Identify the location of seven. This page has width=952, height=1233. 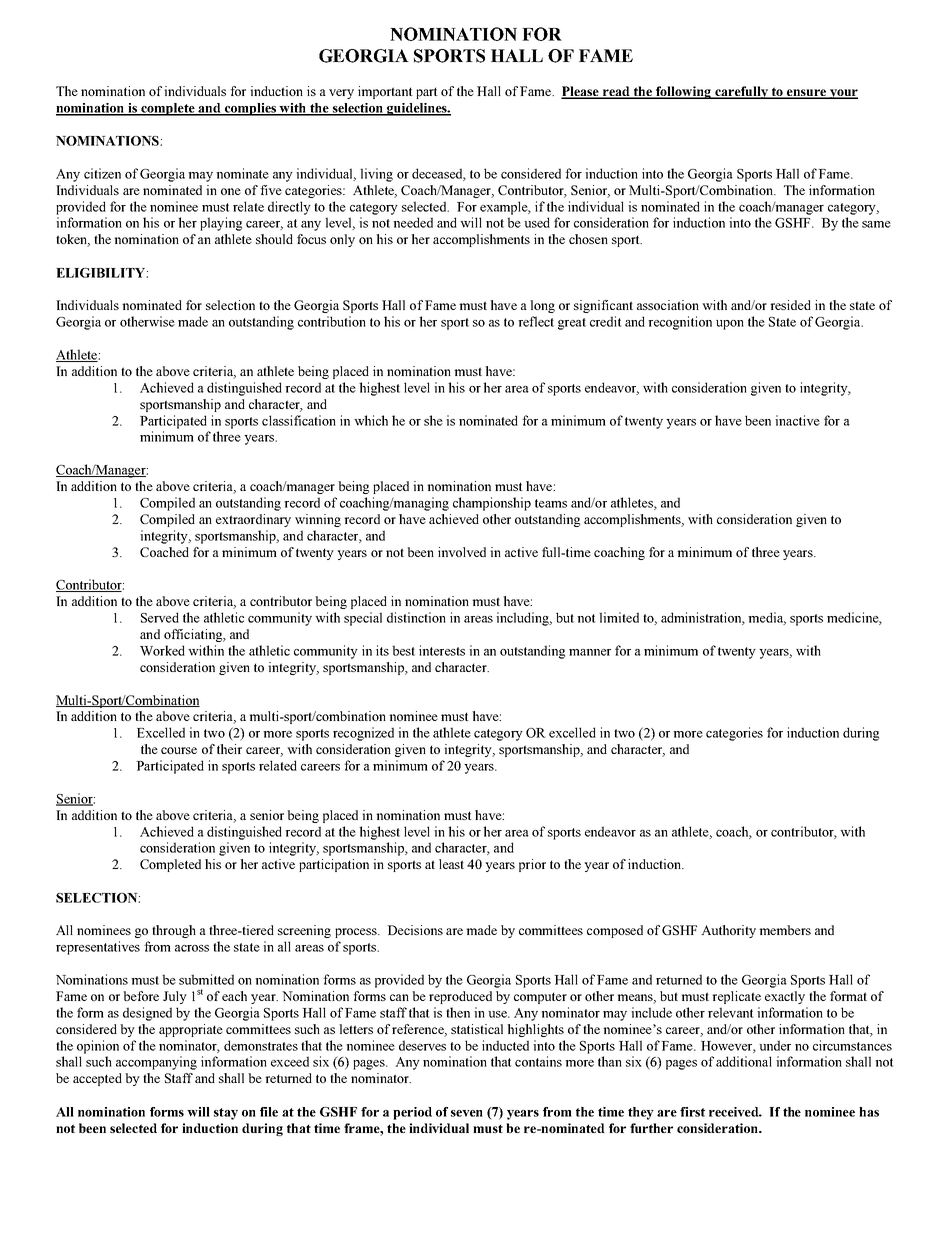
(467, 1113).
